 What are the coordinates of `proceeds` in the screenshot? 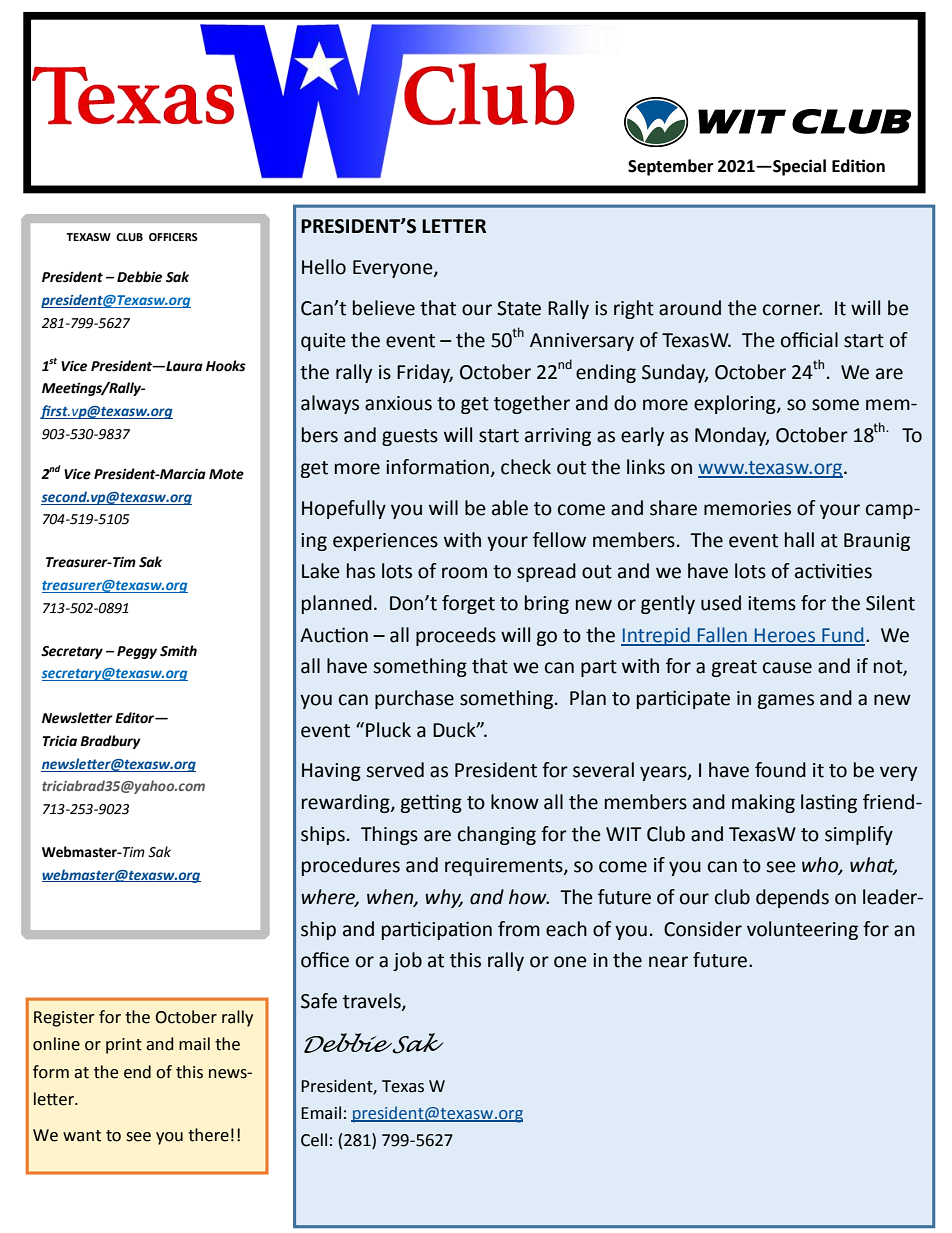 It's located at (456, 636).
